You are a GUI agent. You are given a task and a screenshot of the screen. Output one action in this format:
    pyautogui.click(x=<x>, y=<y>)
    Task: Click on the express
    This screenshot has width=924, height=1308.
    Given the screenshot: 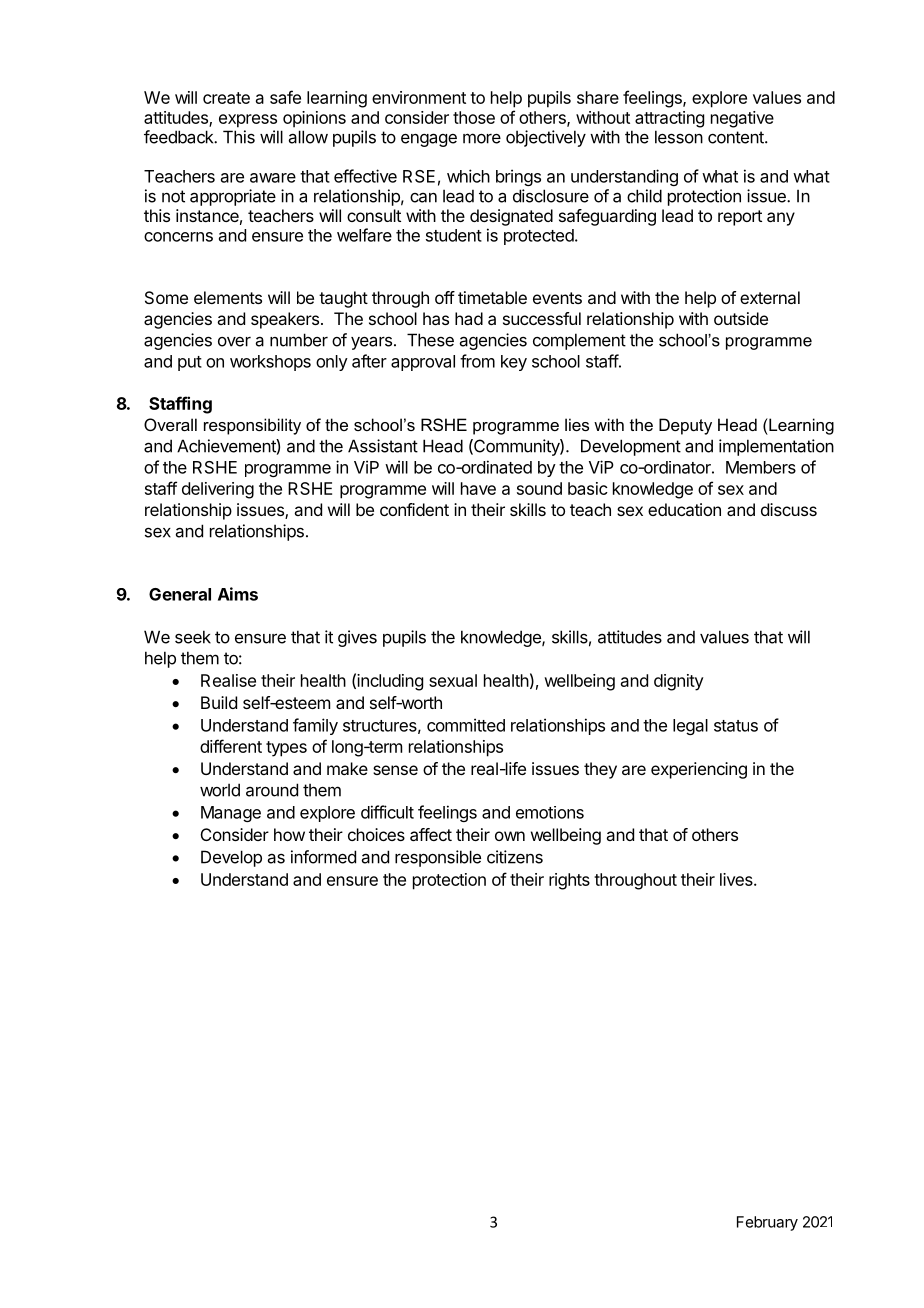 What is the action you would take?
    pyautogui.click(x=248, y=121)
